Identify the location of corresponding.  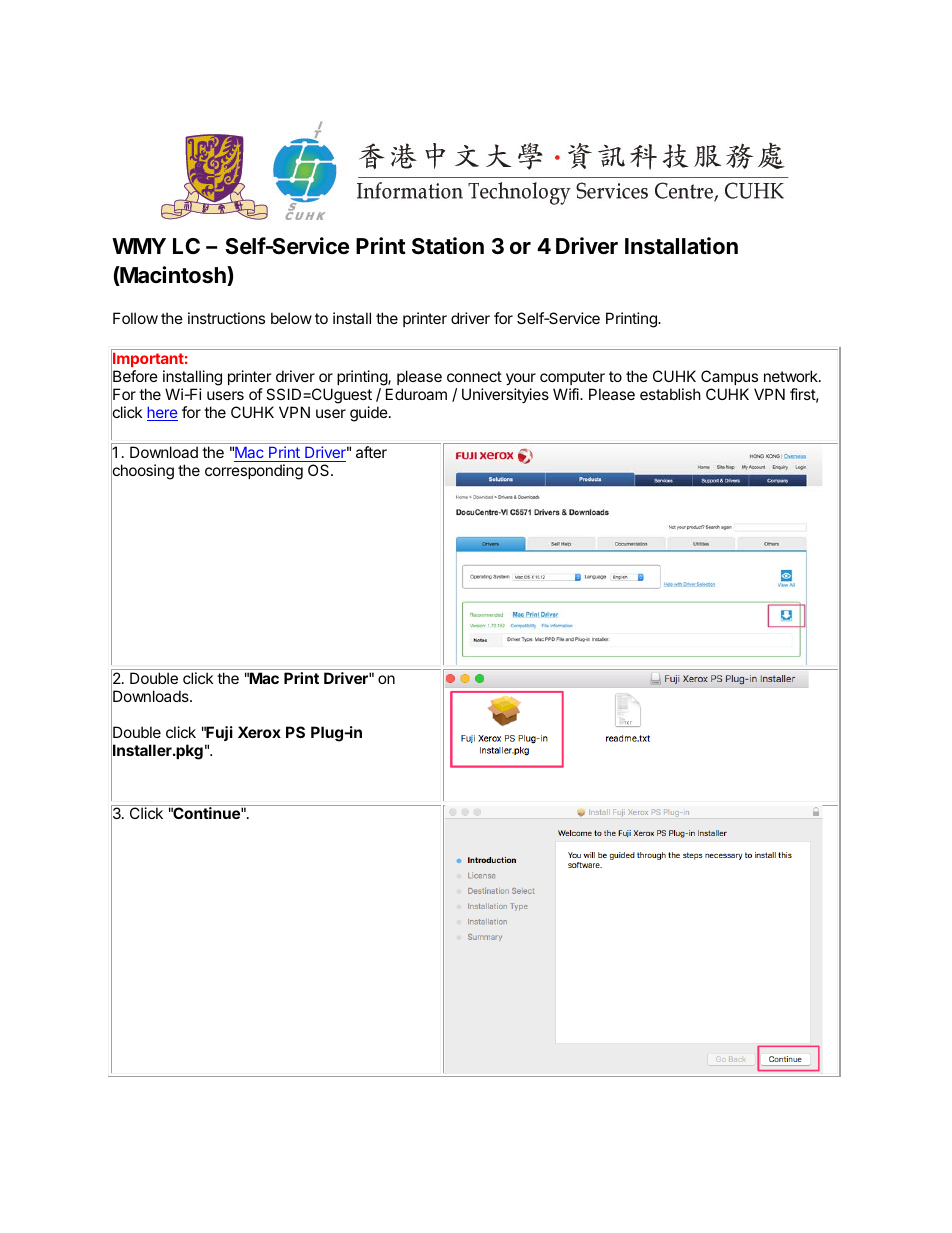
(254, 472).
